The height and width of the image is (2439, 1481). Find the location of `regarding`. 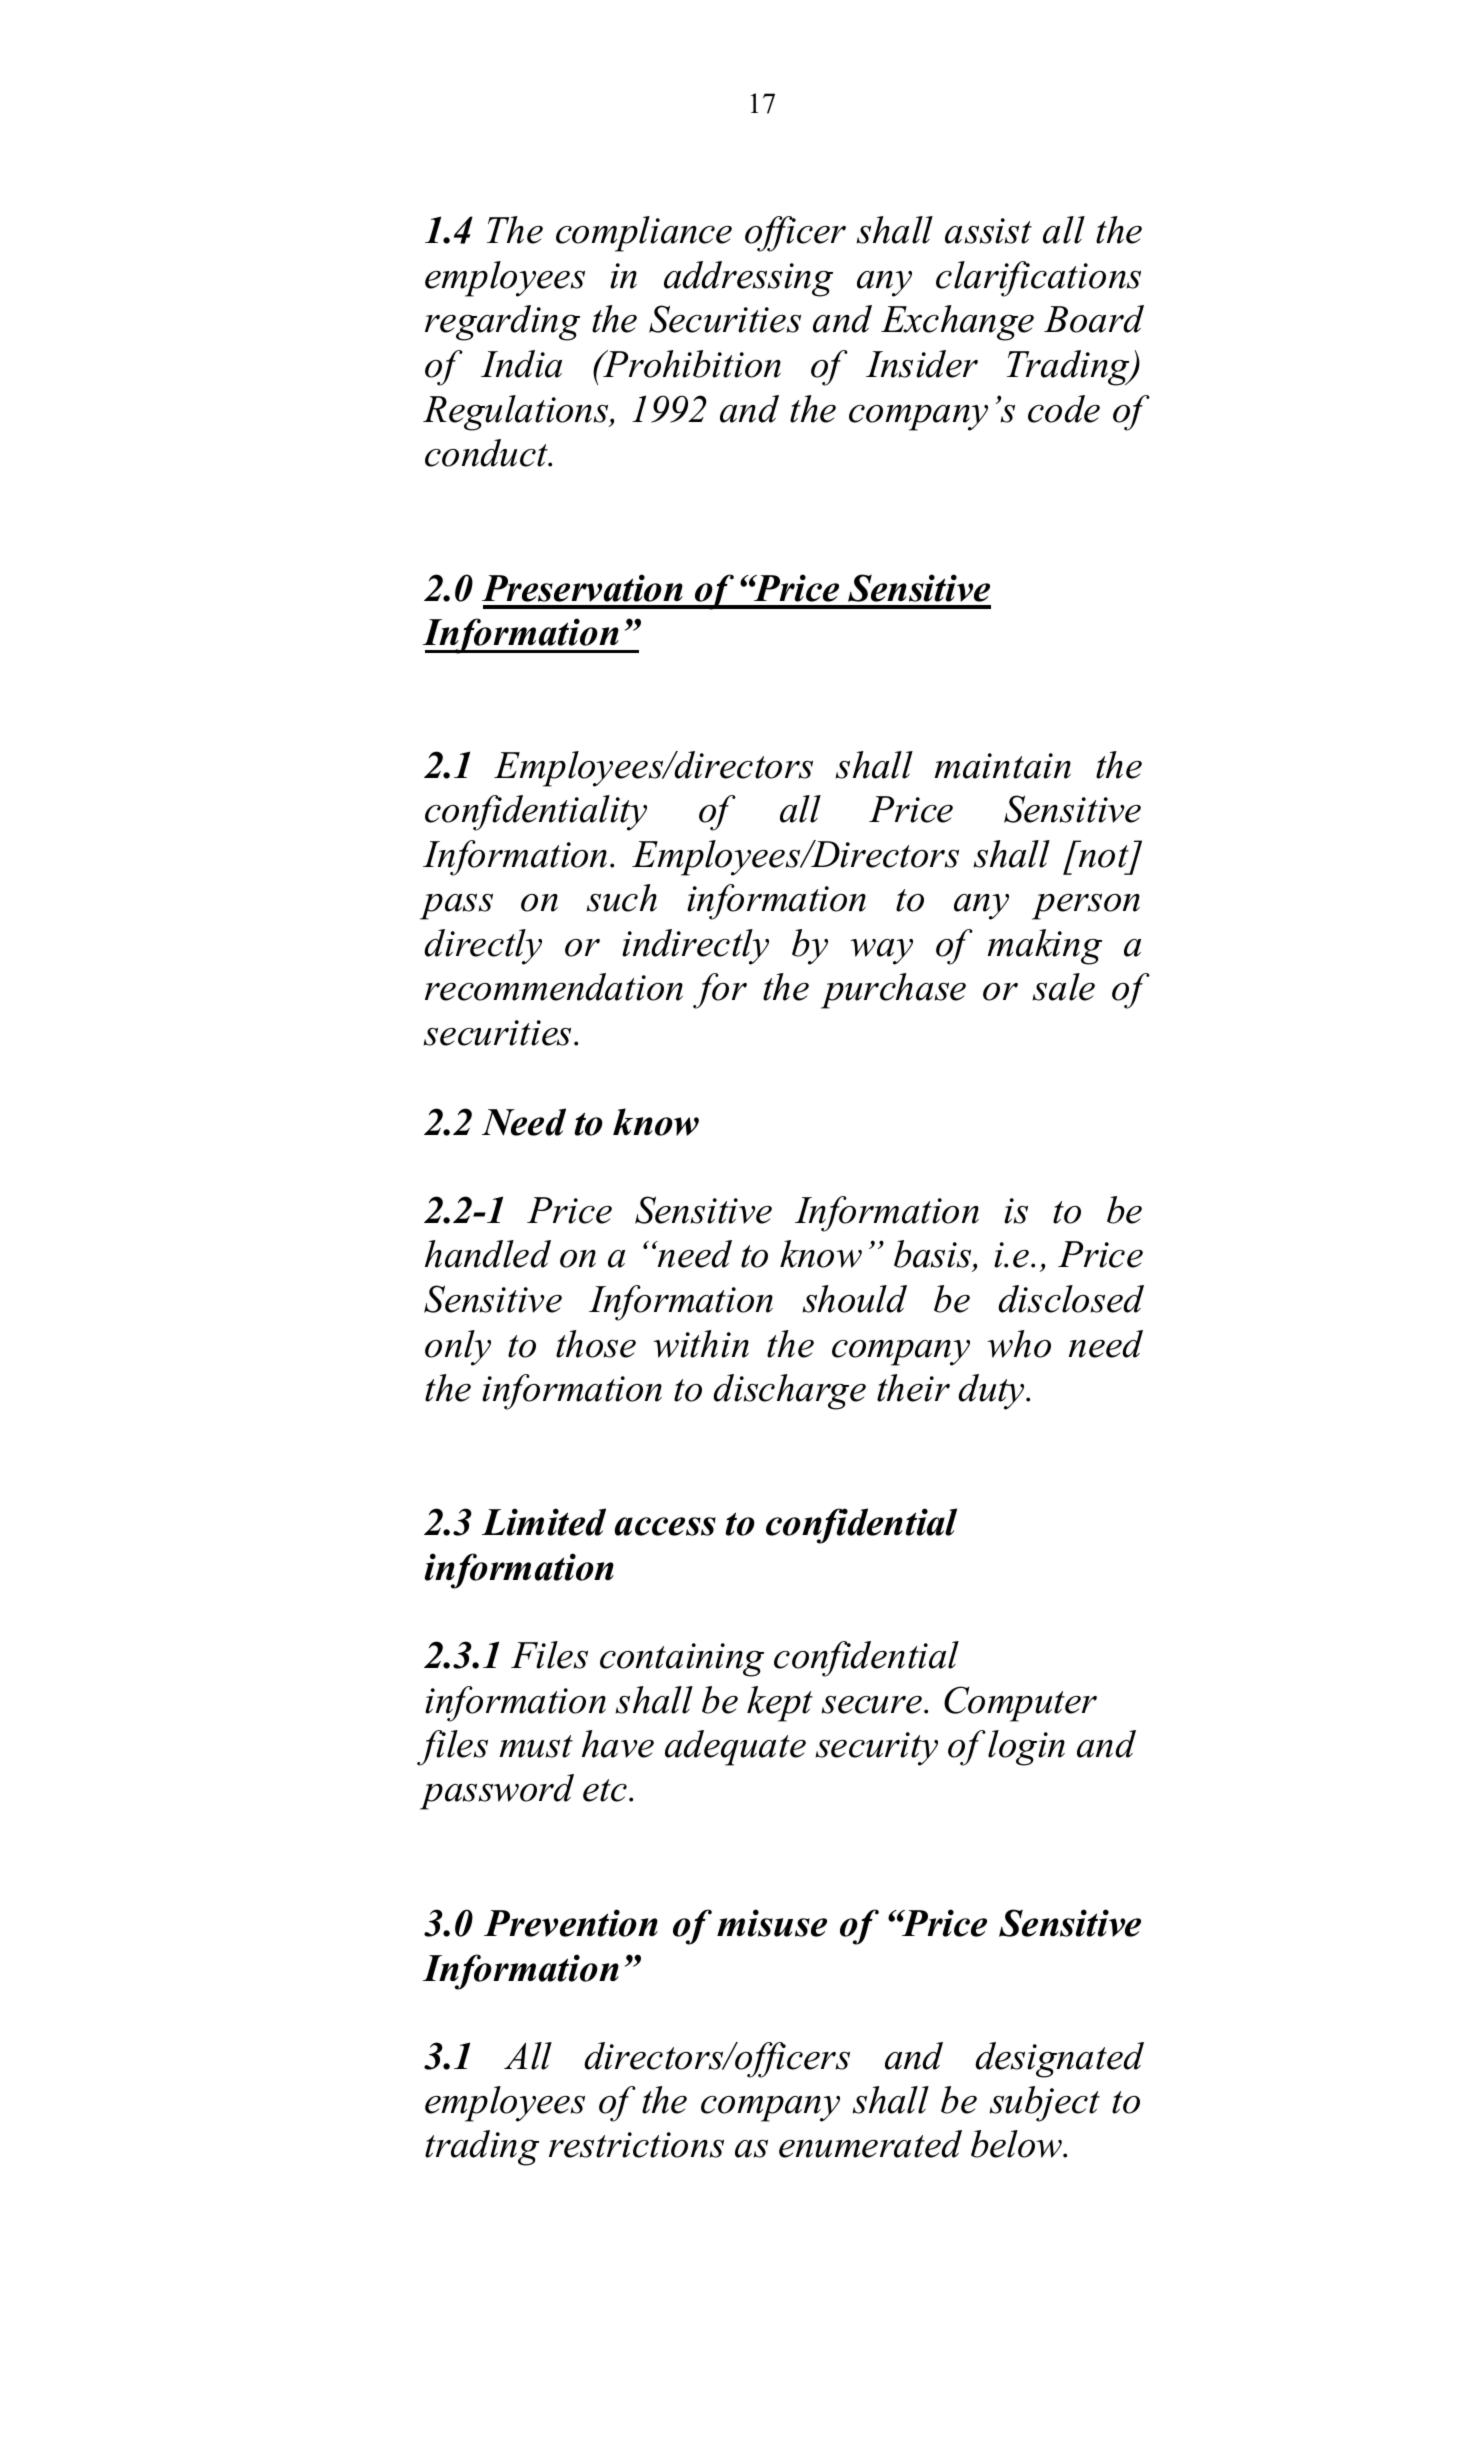

regarding is located at coordinates (502, 323).
